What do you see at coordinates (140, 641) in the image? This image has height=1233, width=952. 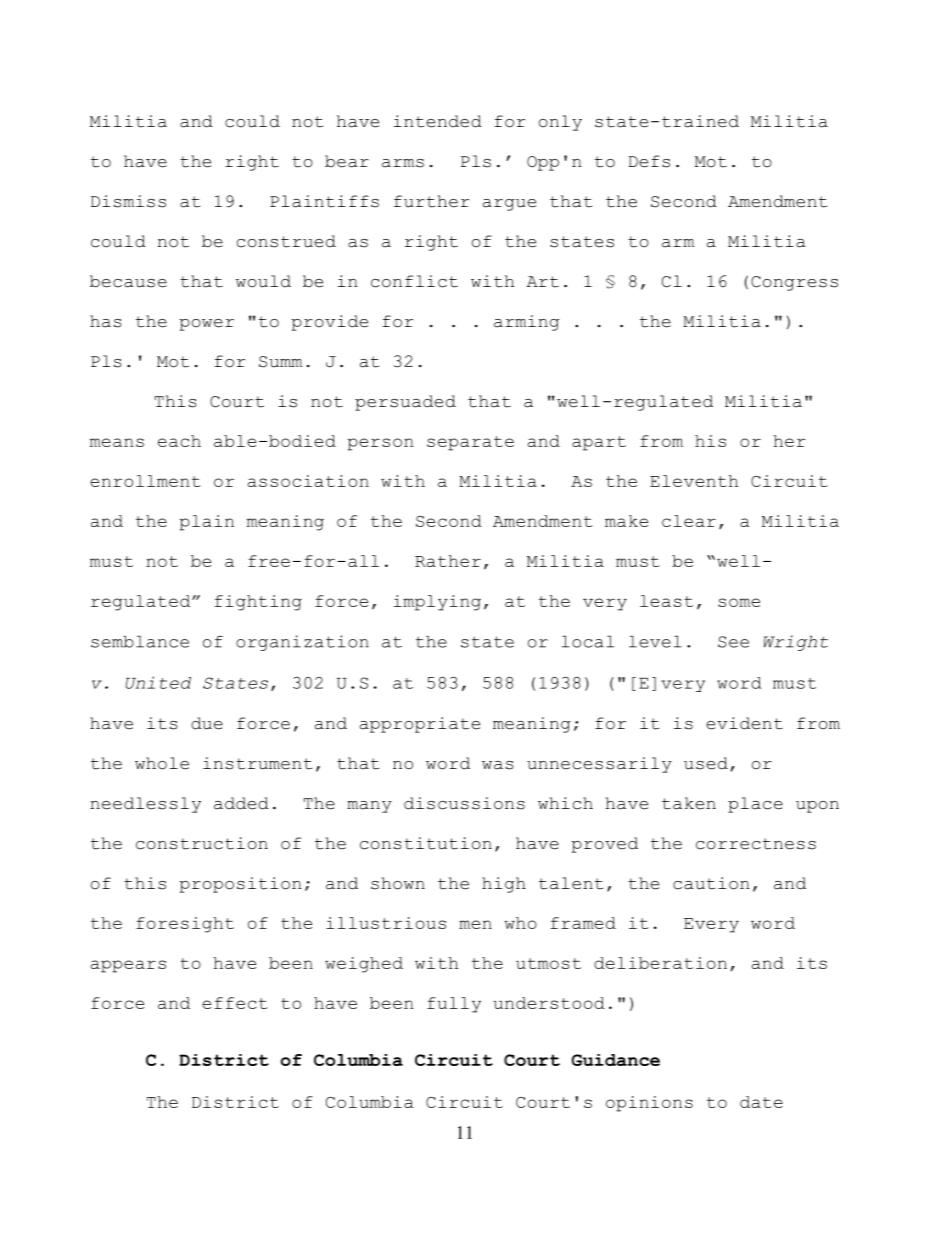 I see `semblance` at bounding box center [140, 641].
